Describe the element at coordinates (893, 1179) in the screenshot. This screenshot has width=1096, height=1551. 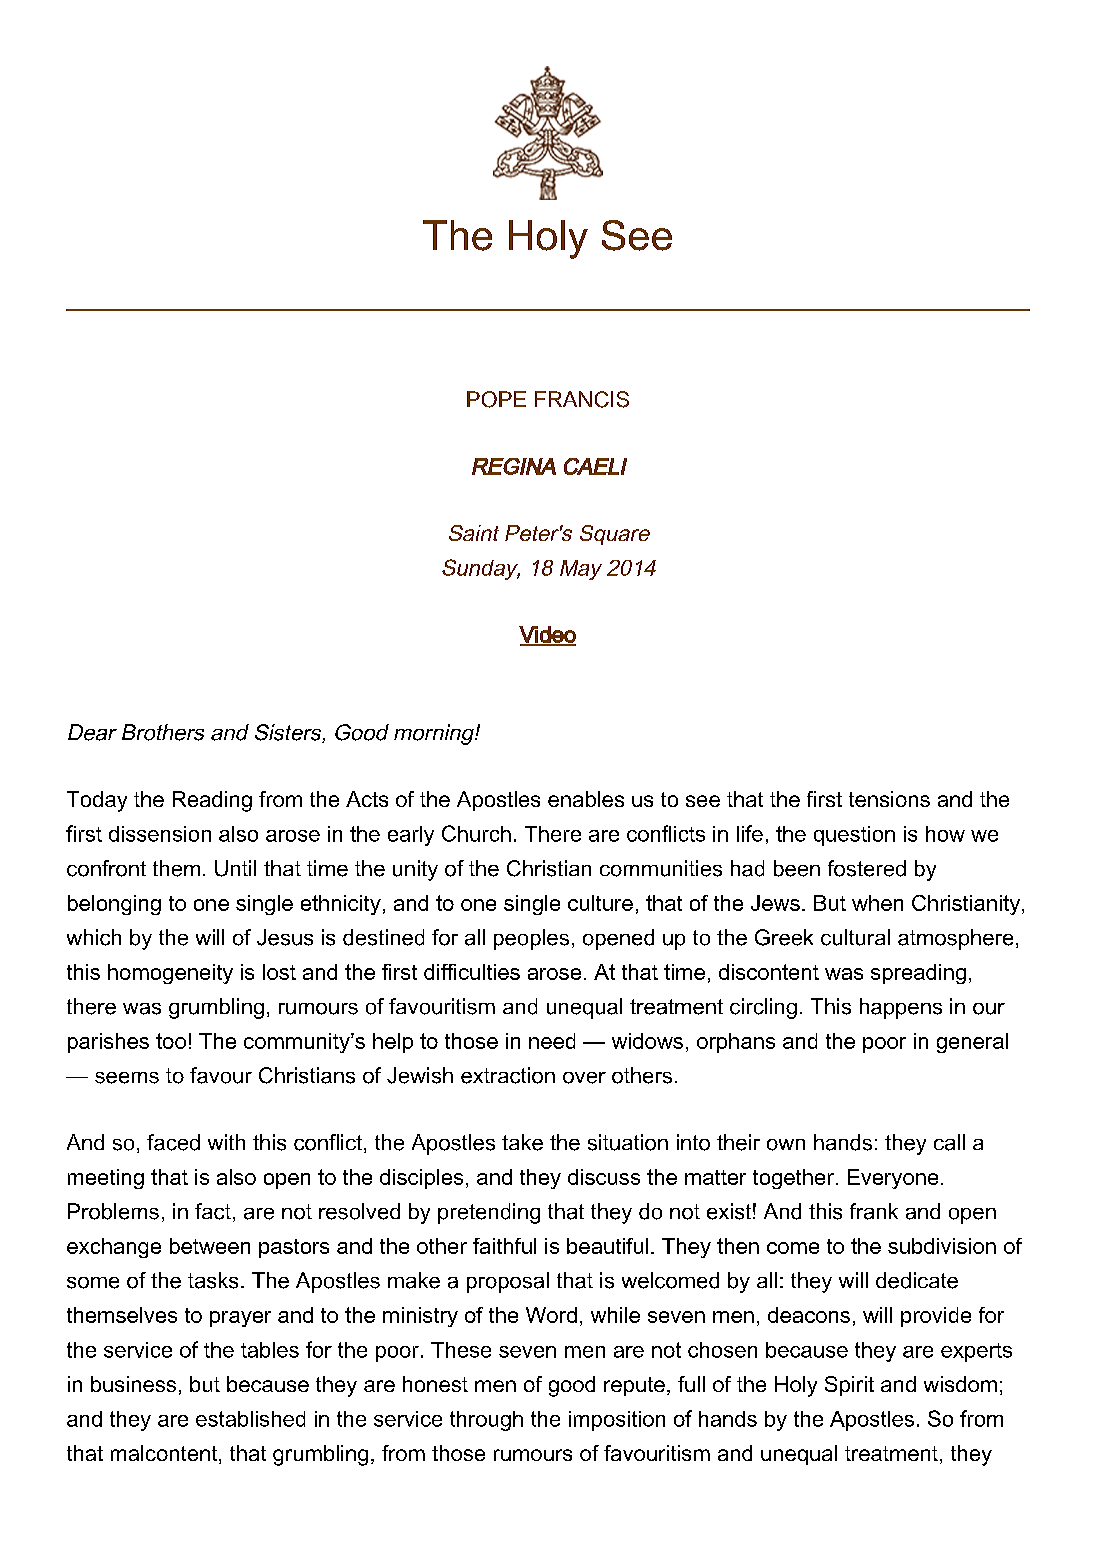
I see `Everyone` at that location.
